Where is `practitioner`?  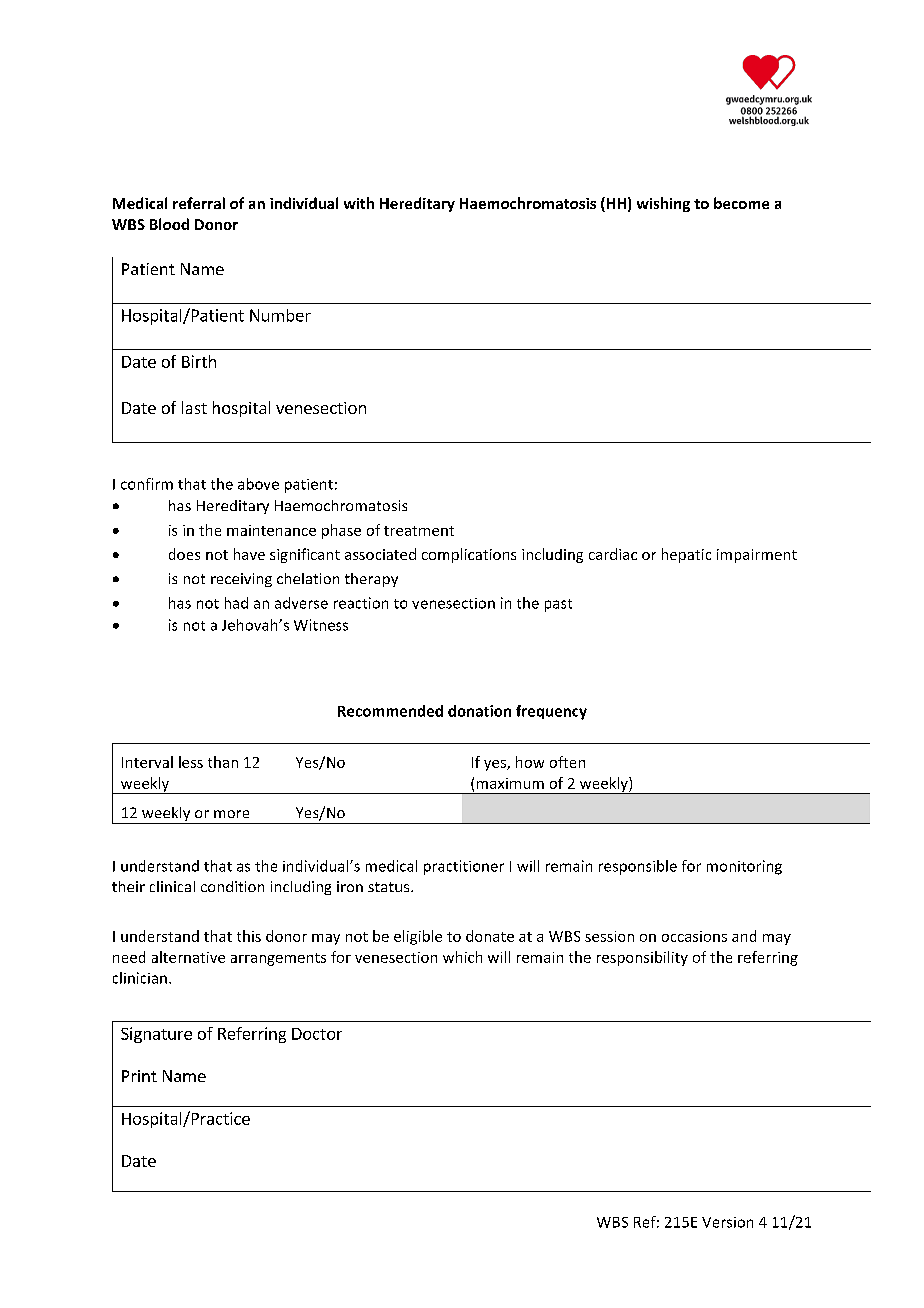
practitioner is located at coordinates (464, 867).
